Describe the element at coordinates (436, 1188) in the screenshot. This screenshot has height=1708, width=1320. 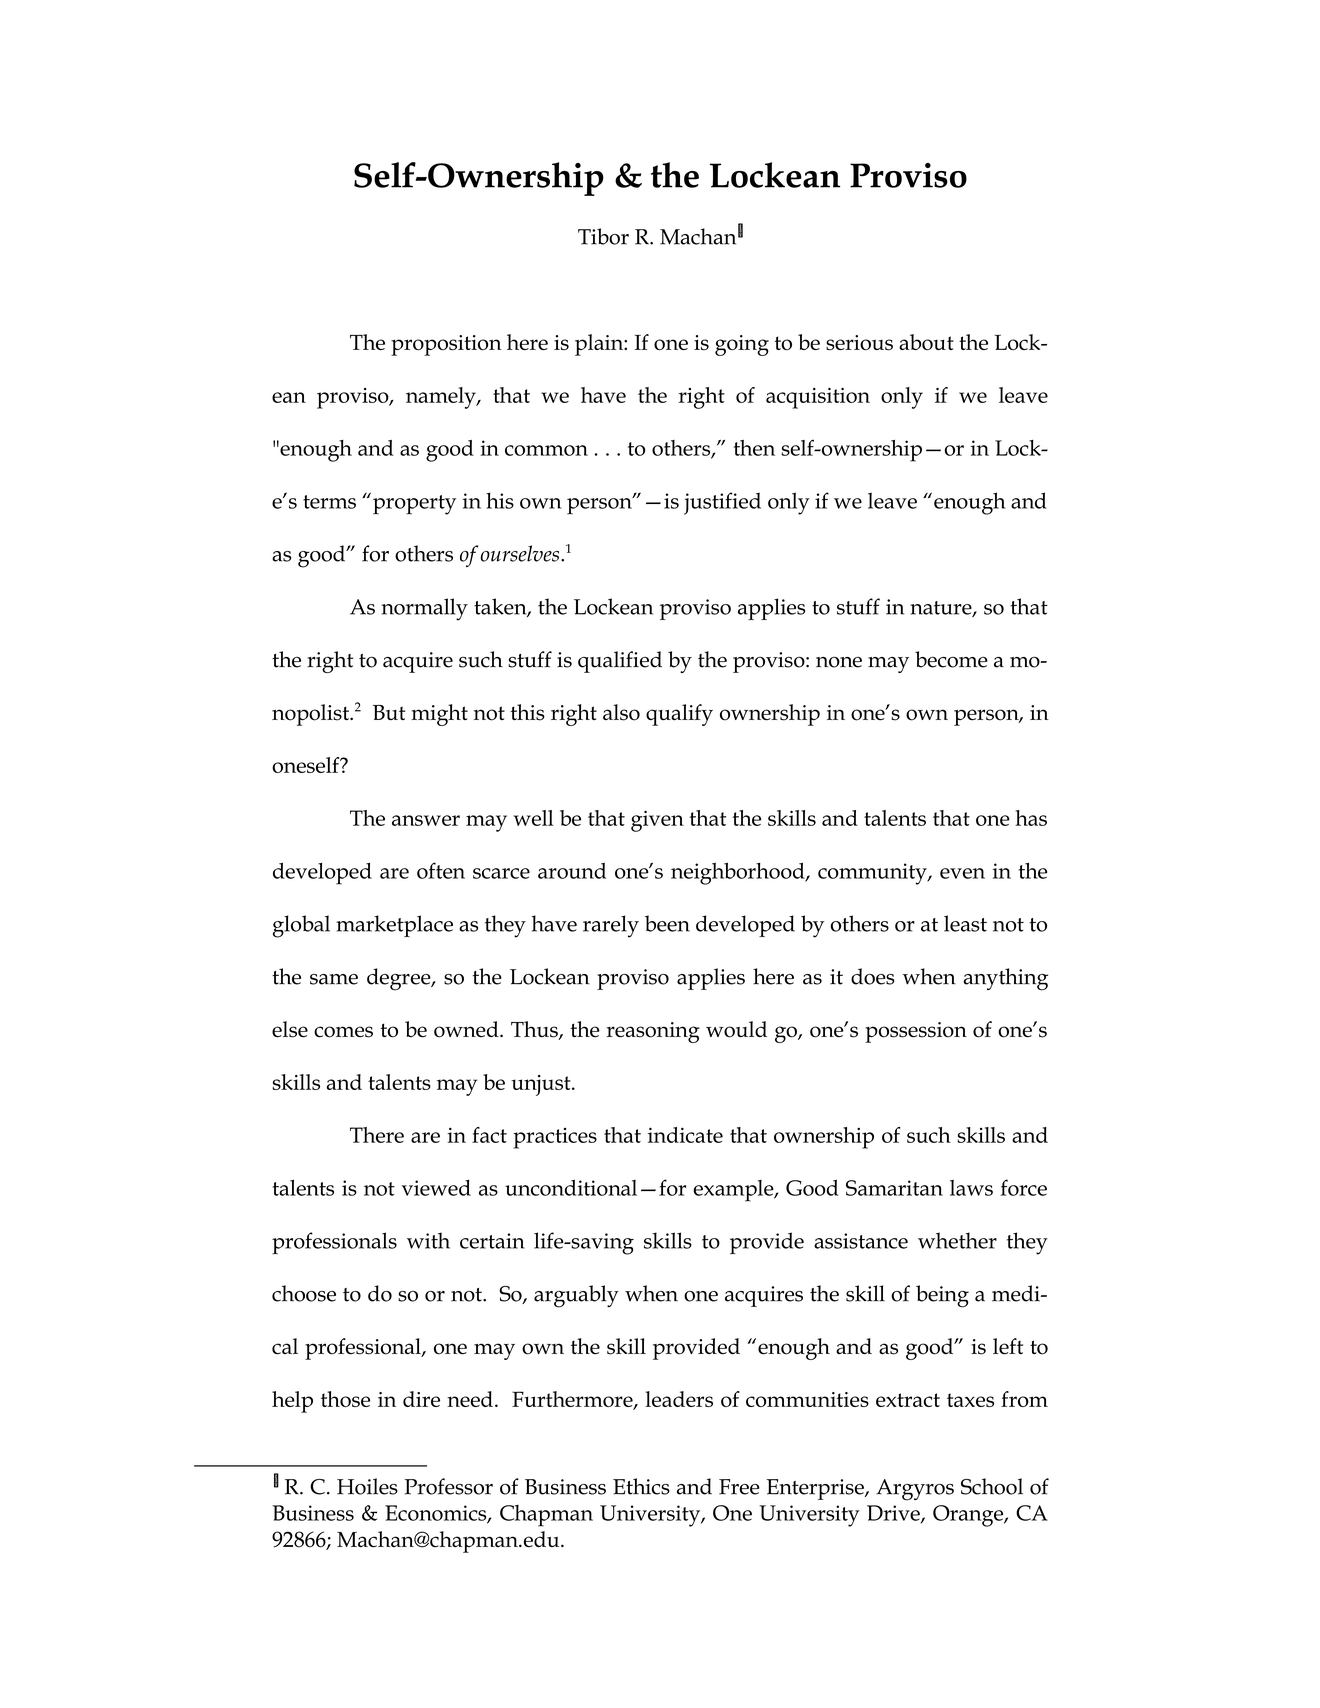
I see `viewed` at that location.
